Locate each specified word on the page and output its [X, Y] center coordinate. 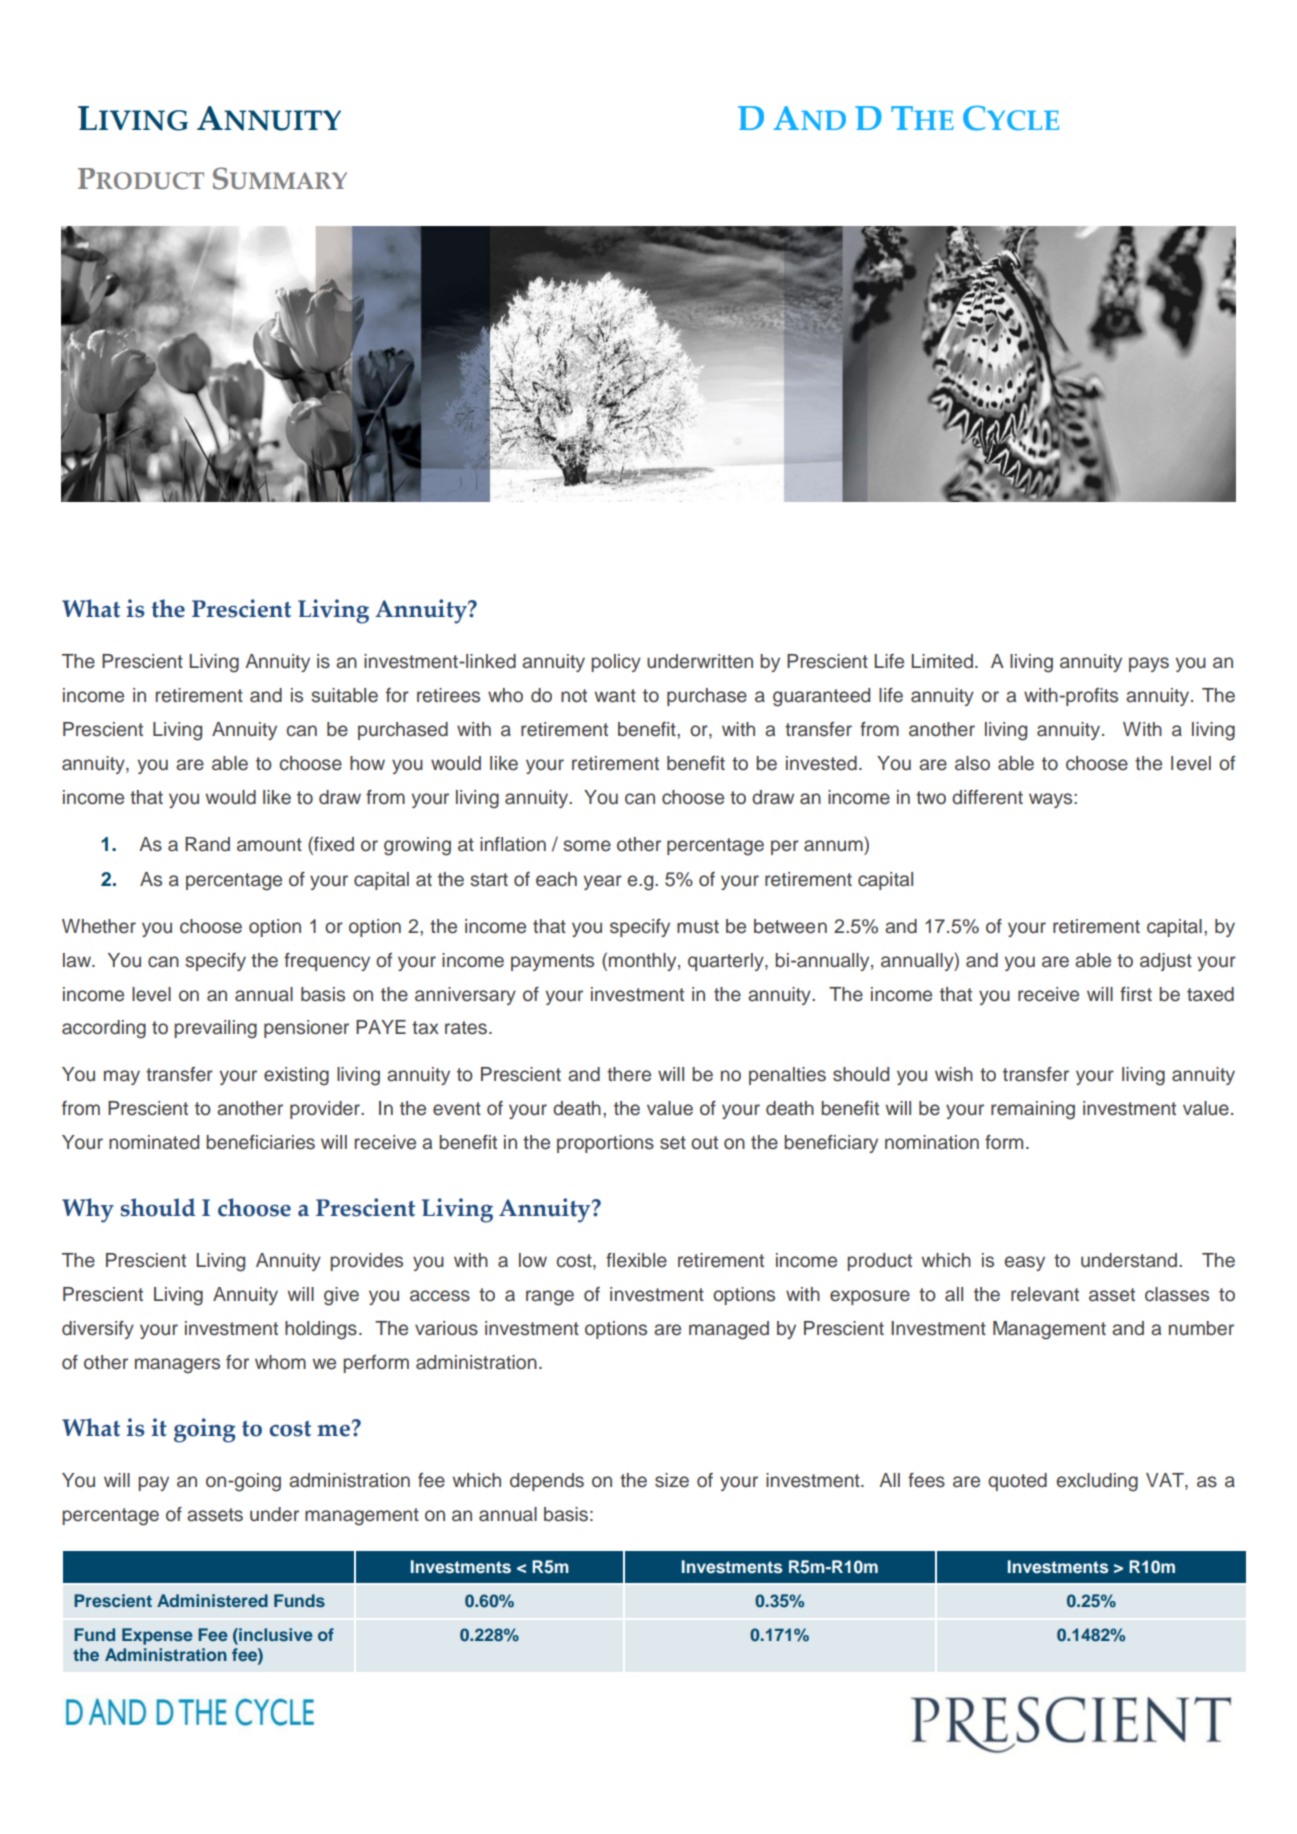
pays [1149, 664]
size [672, 1480]
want [615, 696]
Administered [212, 1600]
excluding [1097, 1482]
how [367, 763]
